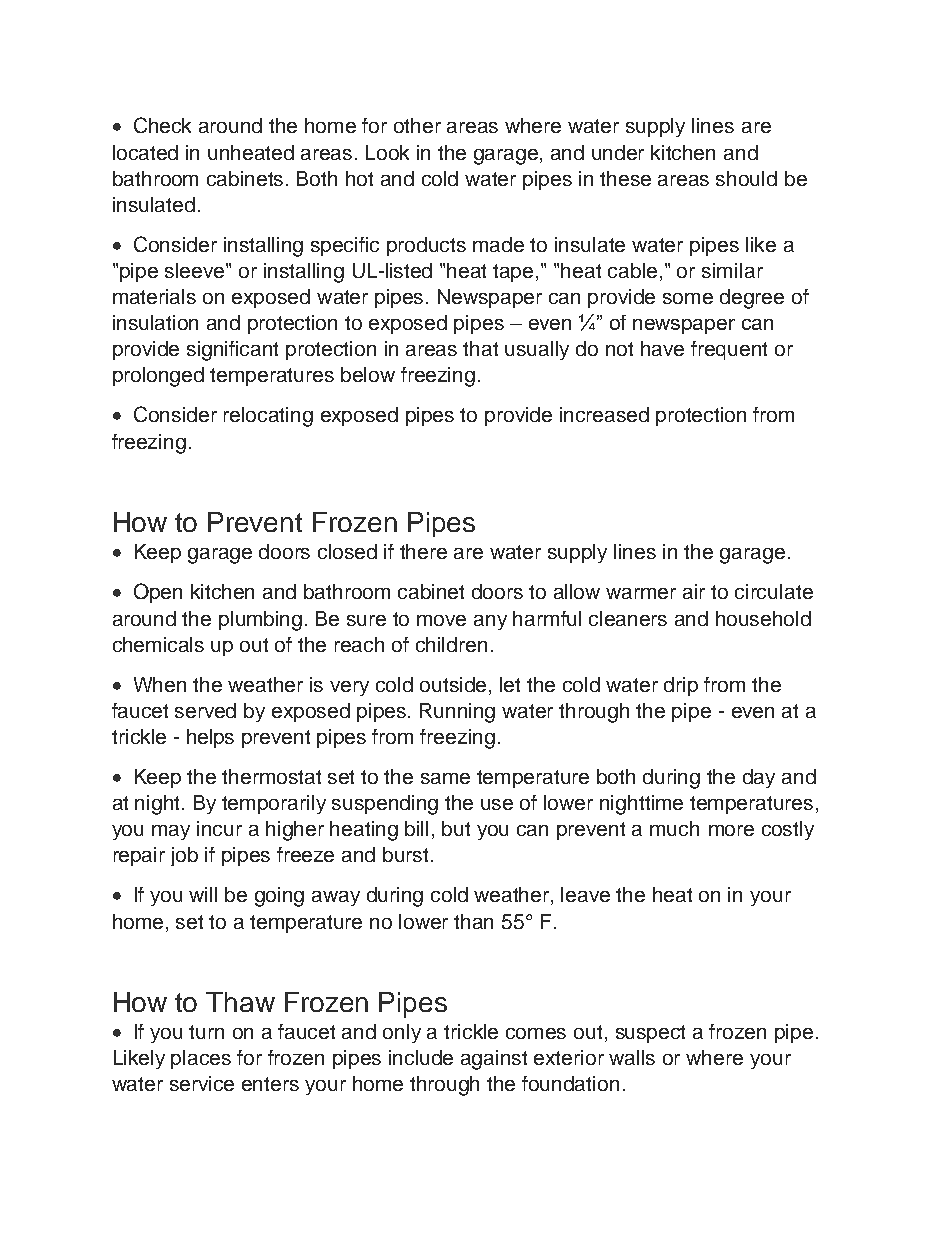 Image resolution: width=952 pixels, height=1233 pixels. Describe the element at coordinates (201, 1059) in the image. I see `places` at that location.
